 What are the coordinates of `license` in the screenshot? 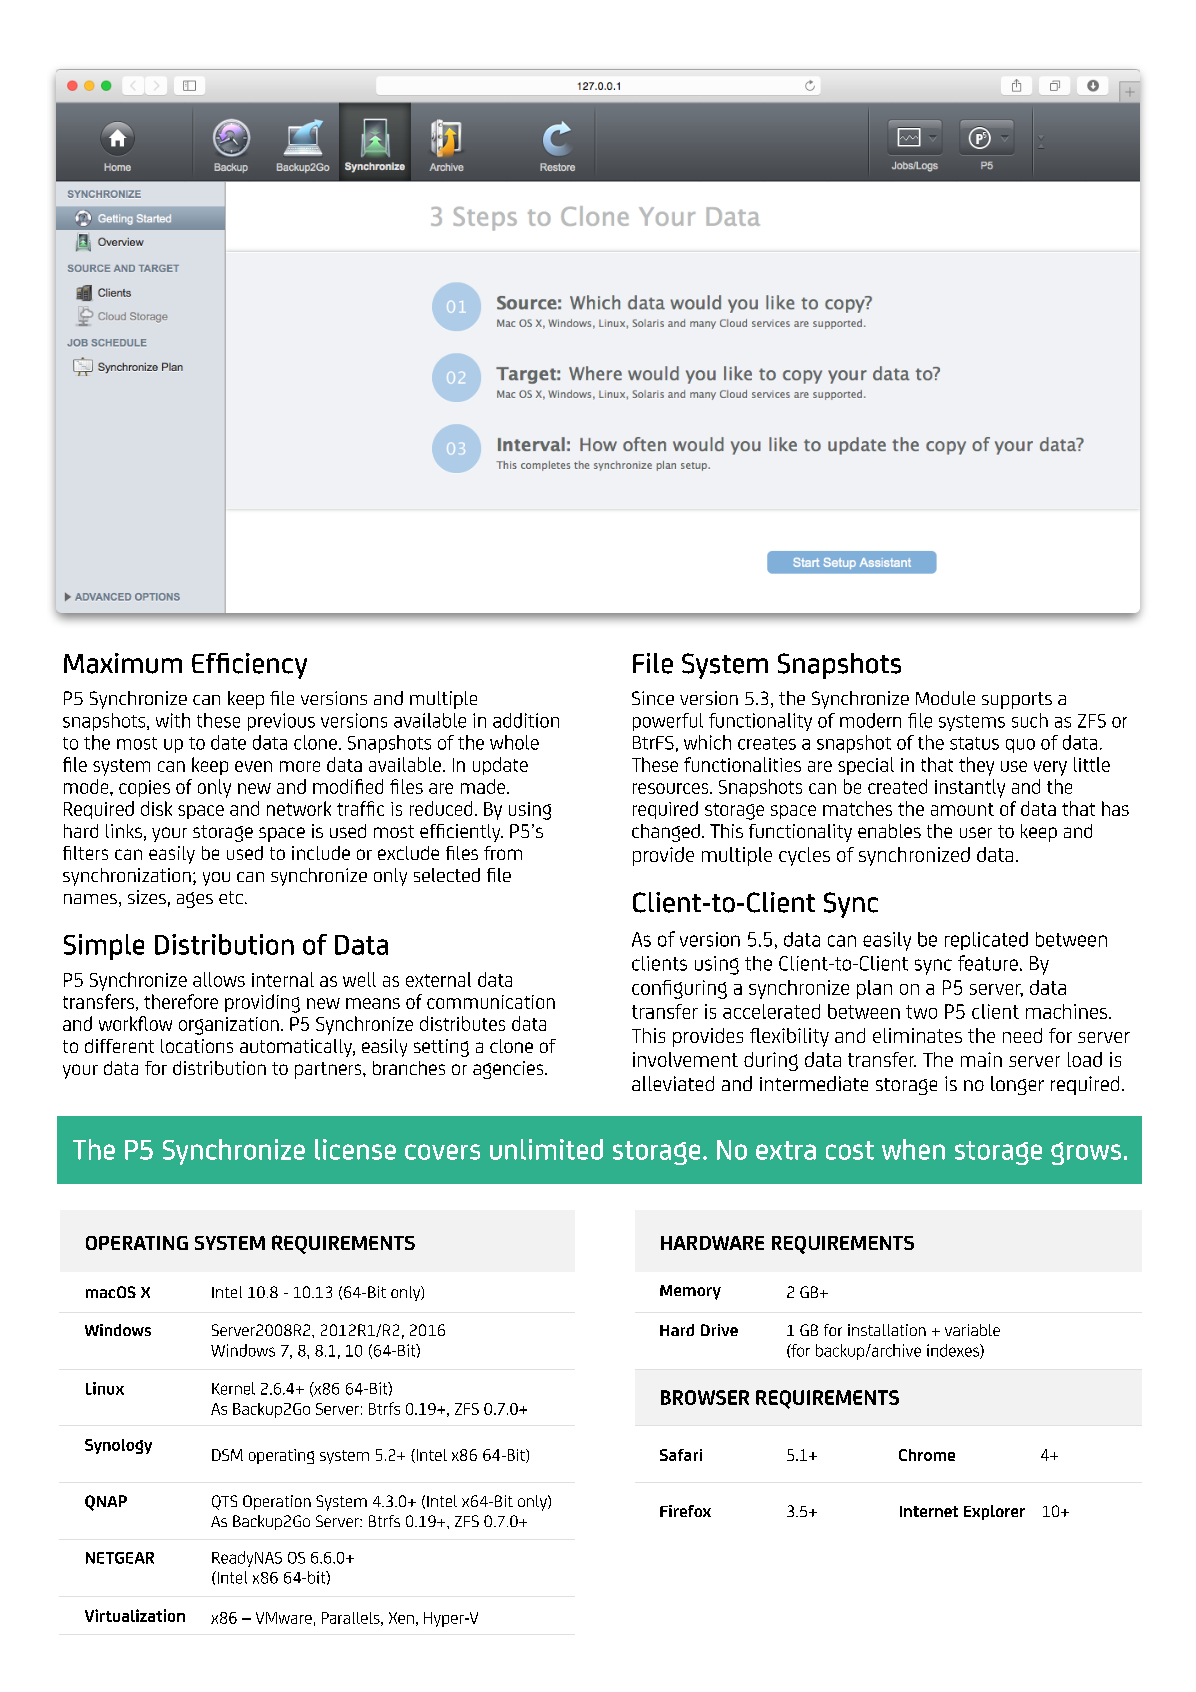 It's located at (355, 1149).
